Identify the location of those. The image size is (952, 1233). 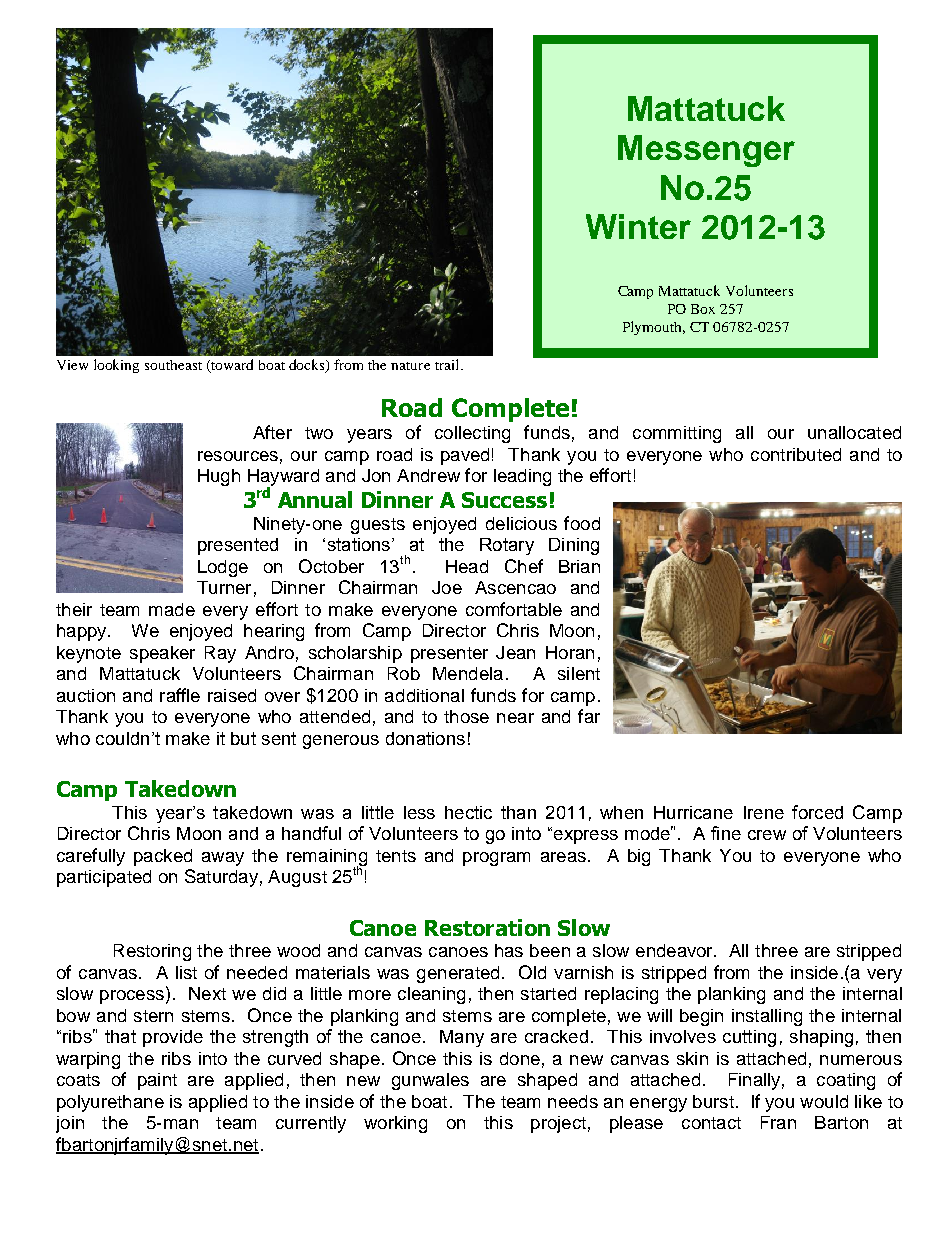
(466, 716).
